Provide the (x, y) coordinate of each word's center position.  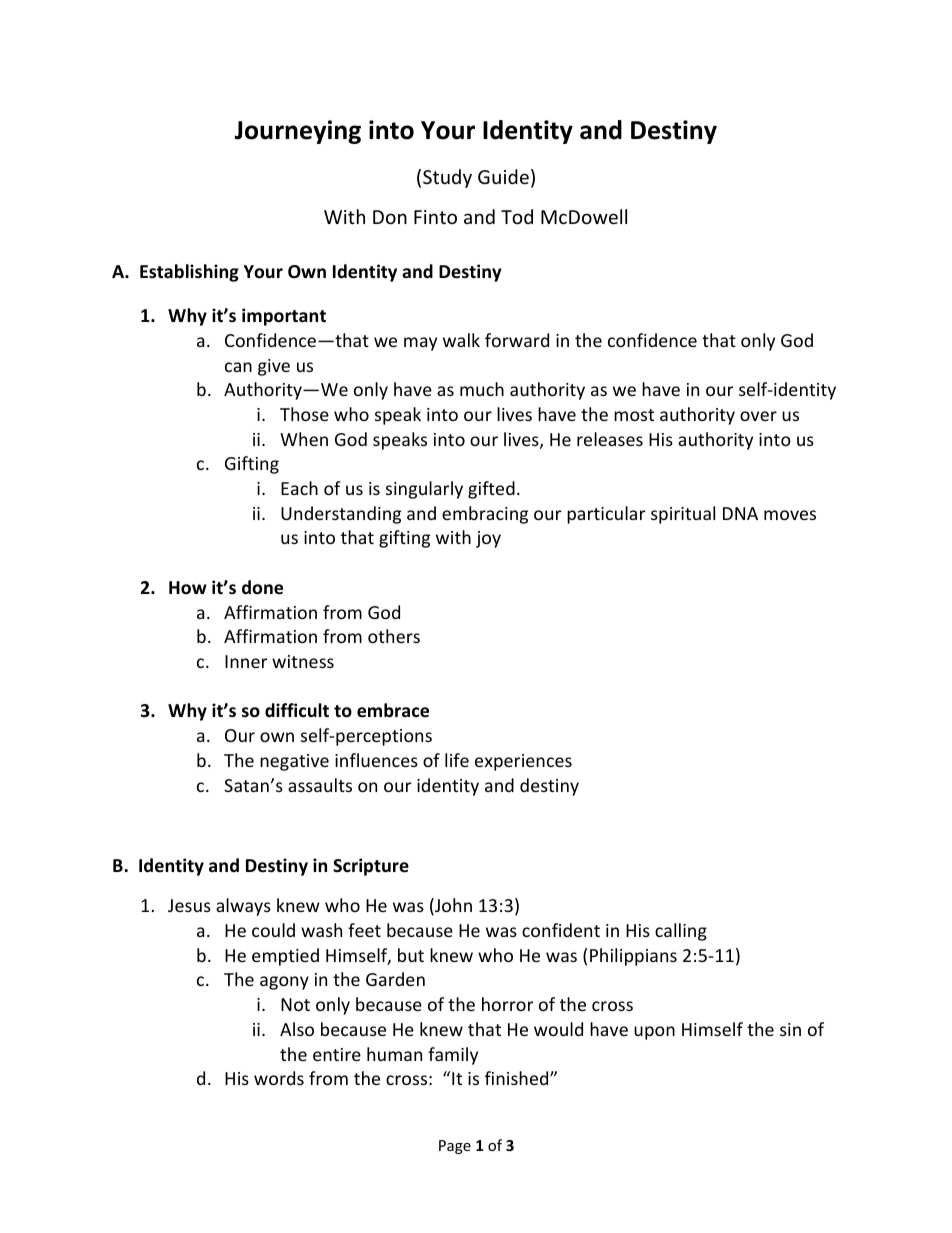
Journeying (297, 132)
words (279, 1078)
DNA (740, 513)
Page (455, 1147)
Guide (503, 176)
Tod (517, 216)
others (394, 636)
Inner (246, 661)
